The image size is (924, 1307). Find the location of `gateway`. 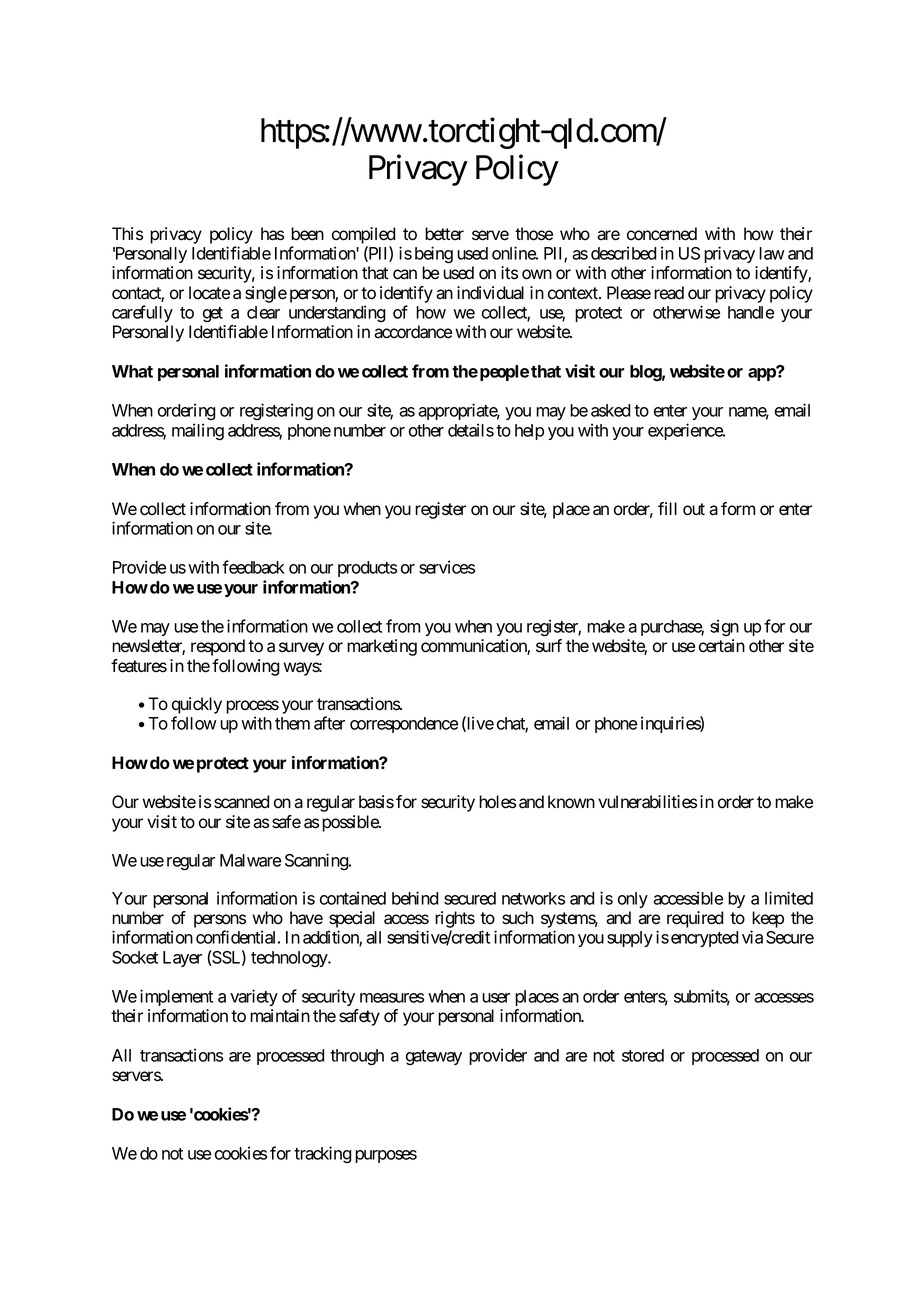

gateway is located at coordinates (434, 1057).
